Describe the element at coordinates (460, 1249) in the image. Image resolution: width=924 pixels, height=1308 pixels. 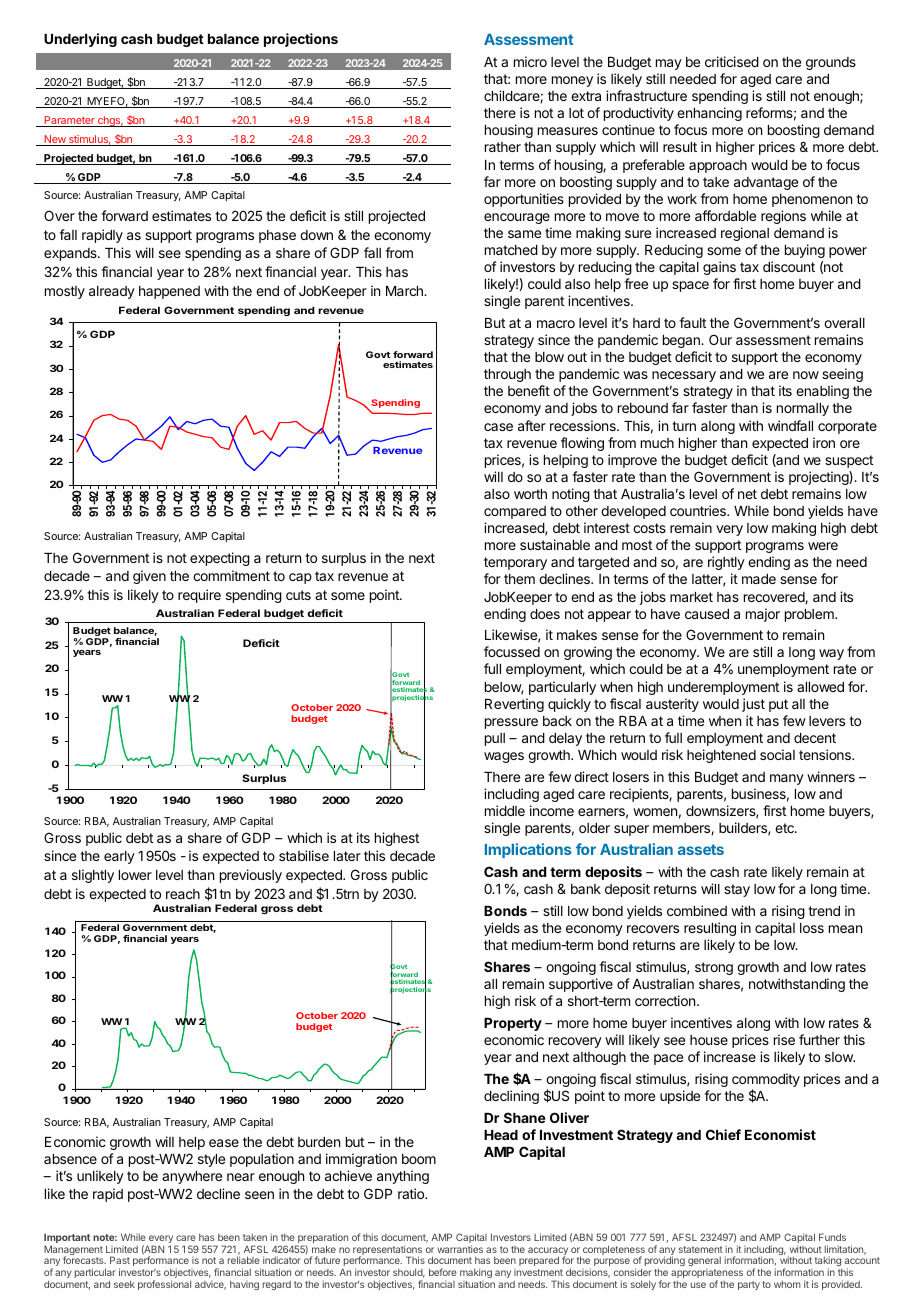
I see `warranties` at that location.
